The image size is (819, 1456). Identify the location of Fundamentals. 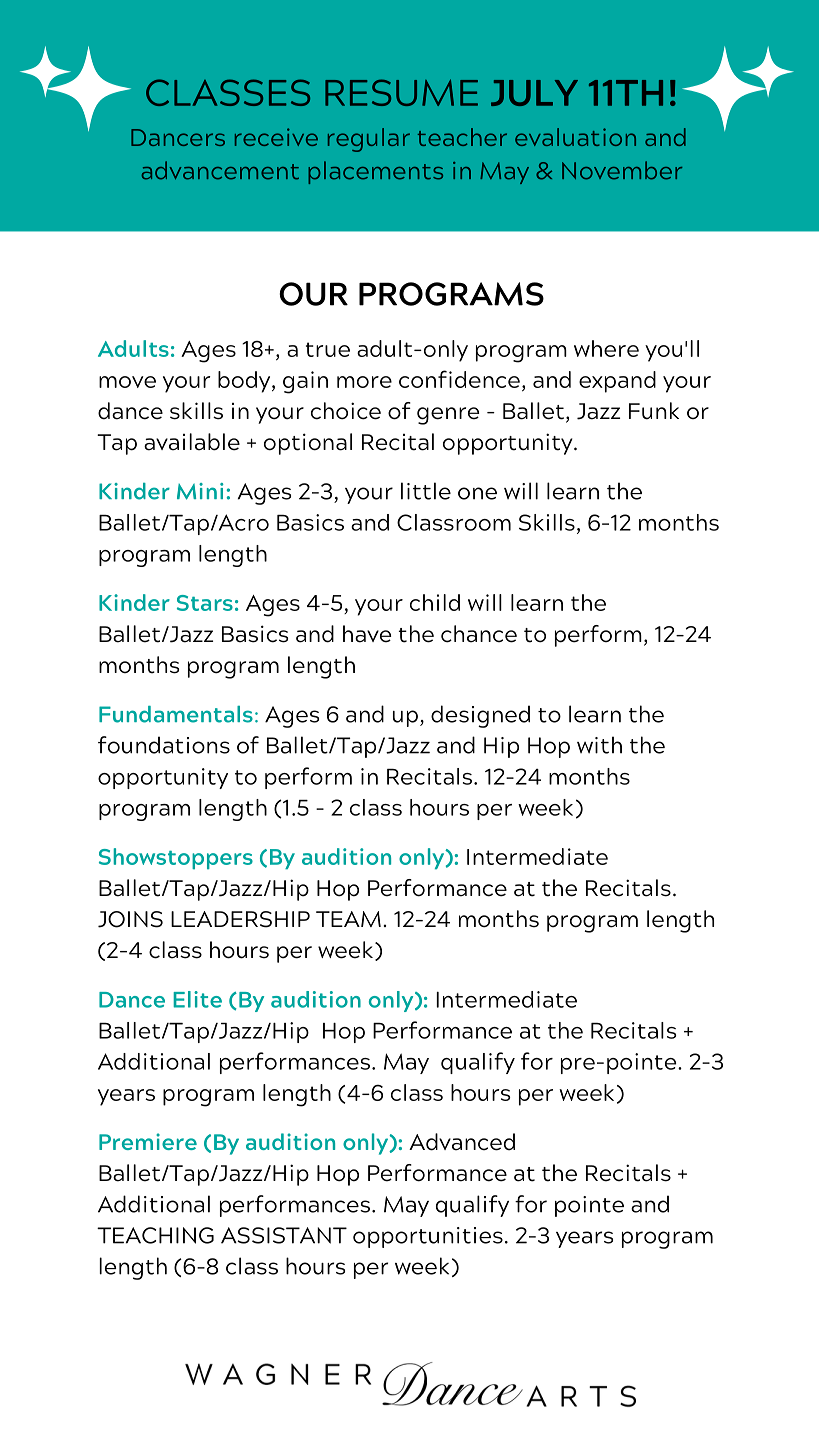
(176, 714).
